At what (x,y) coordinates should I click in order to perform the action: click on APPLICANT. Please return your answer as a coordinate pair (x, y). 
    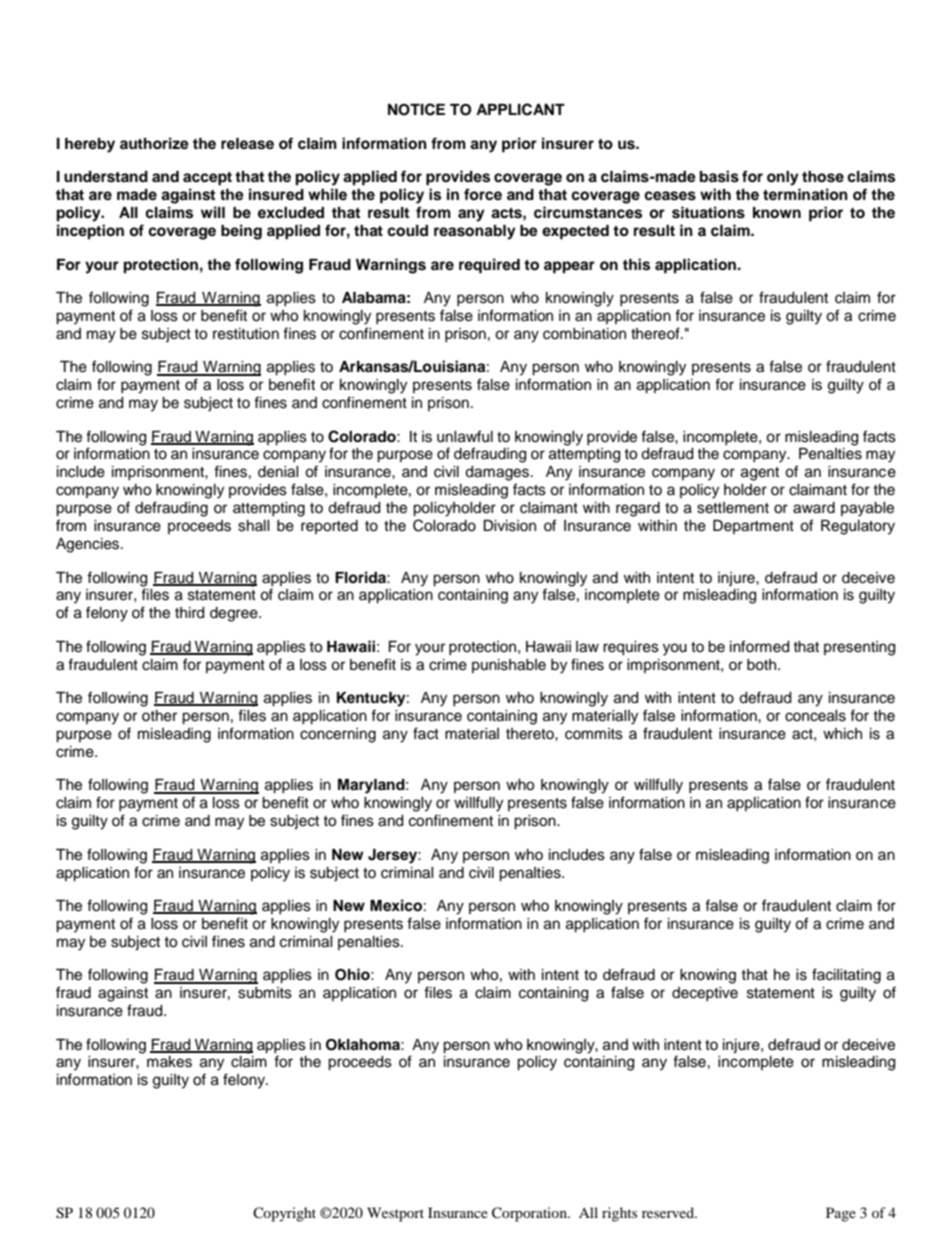
    Looking at the image, I should click on (520, 109).
